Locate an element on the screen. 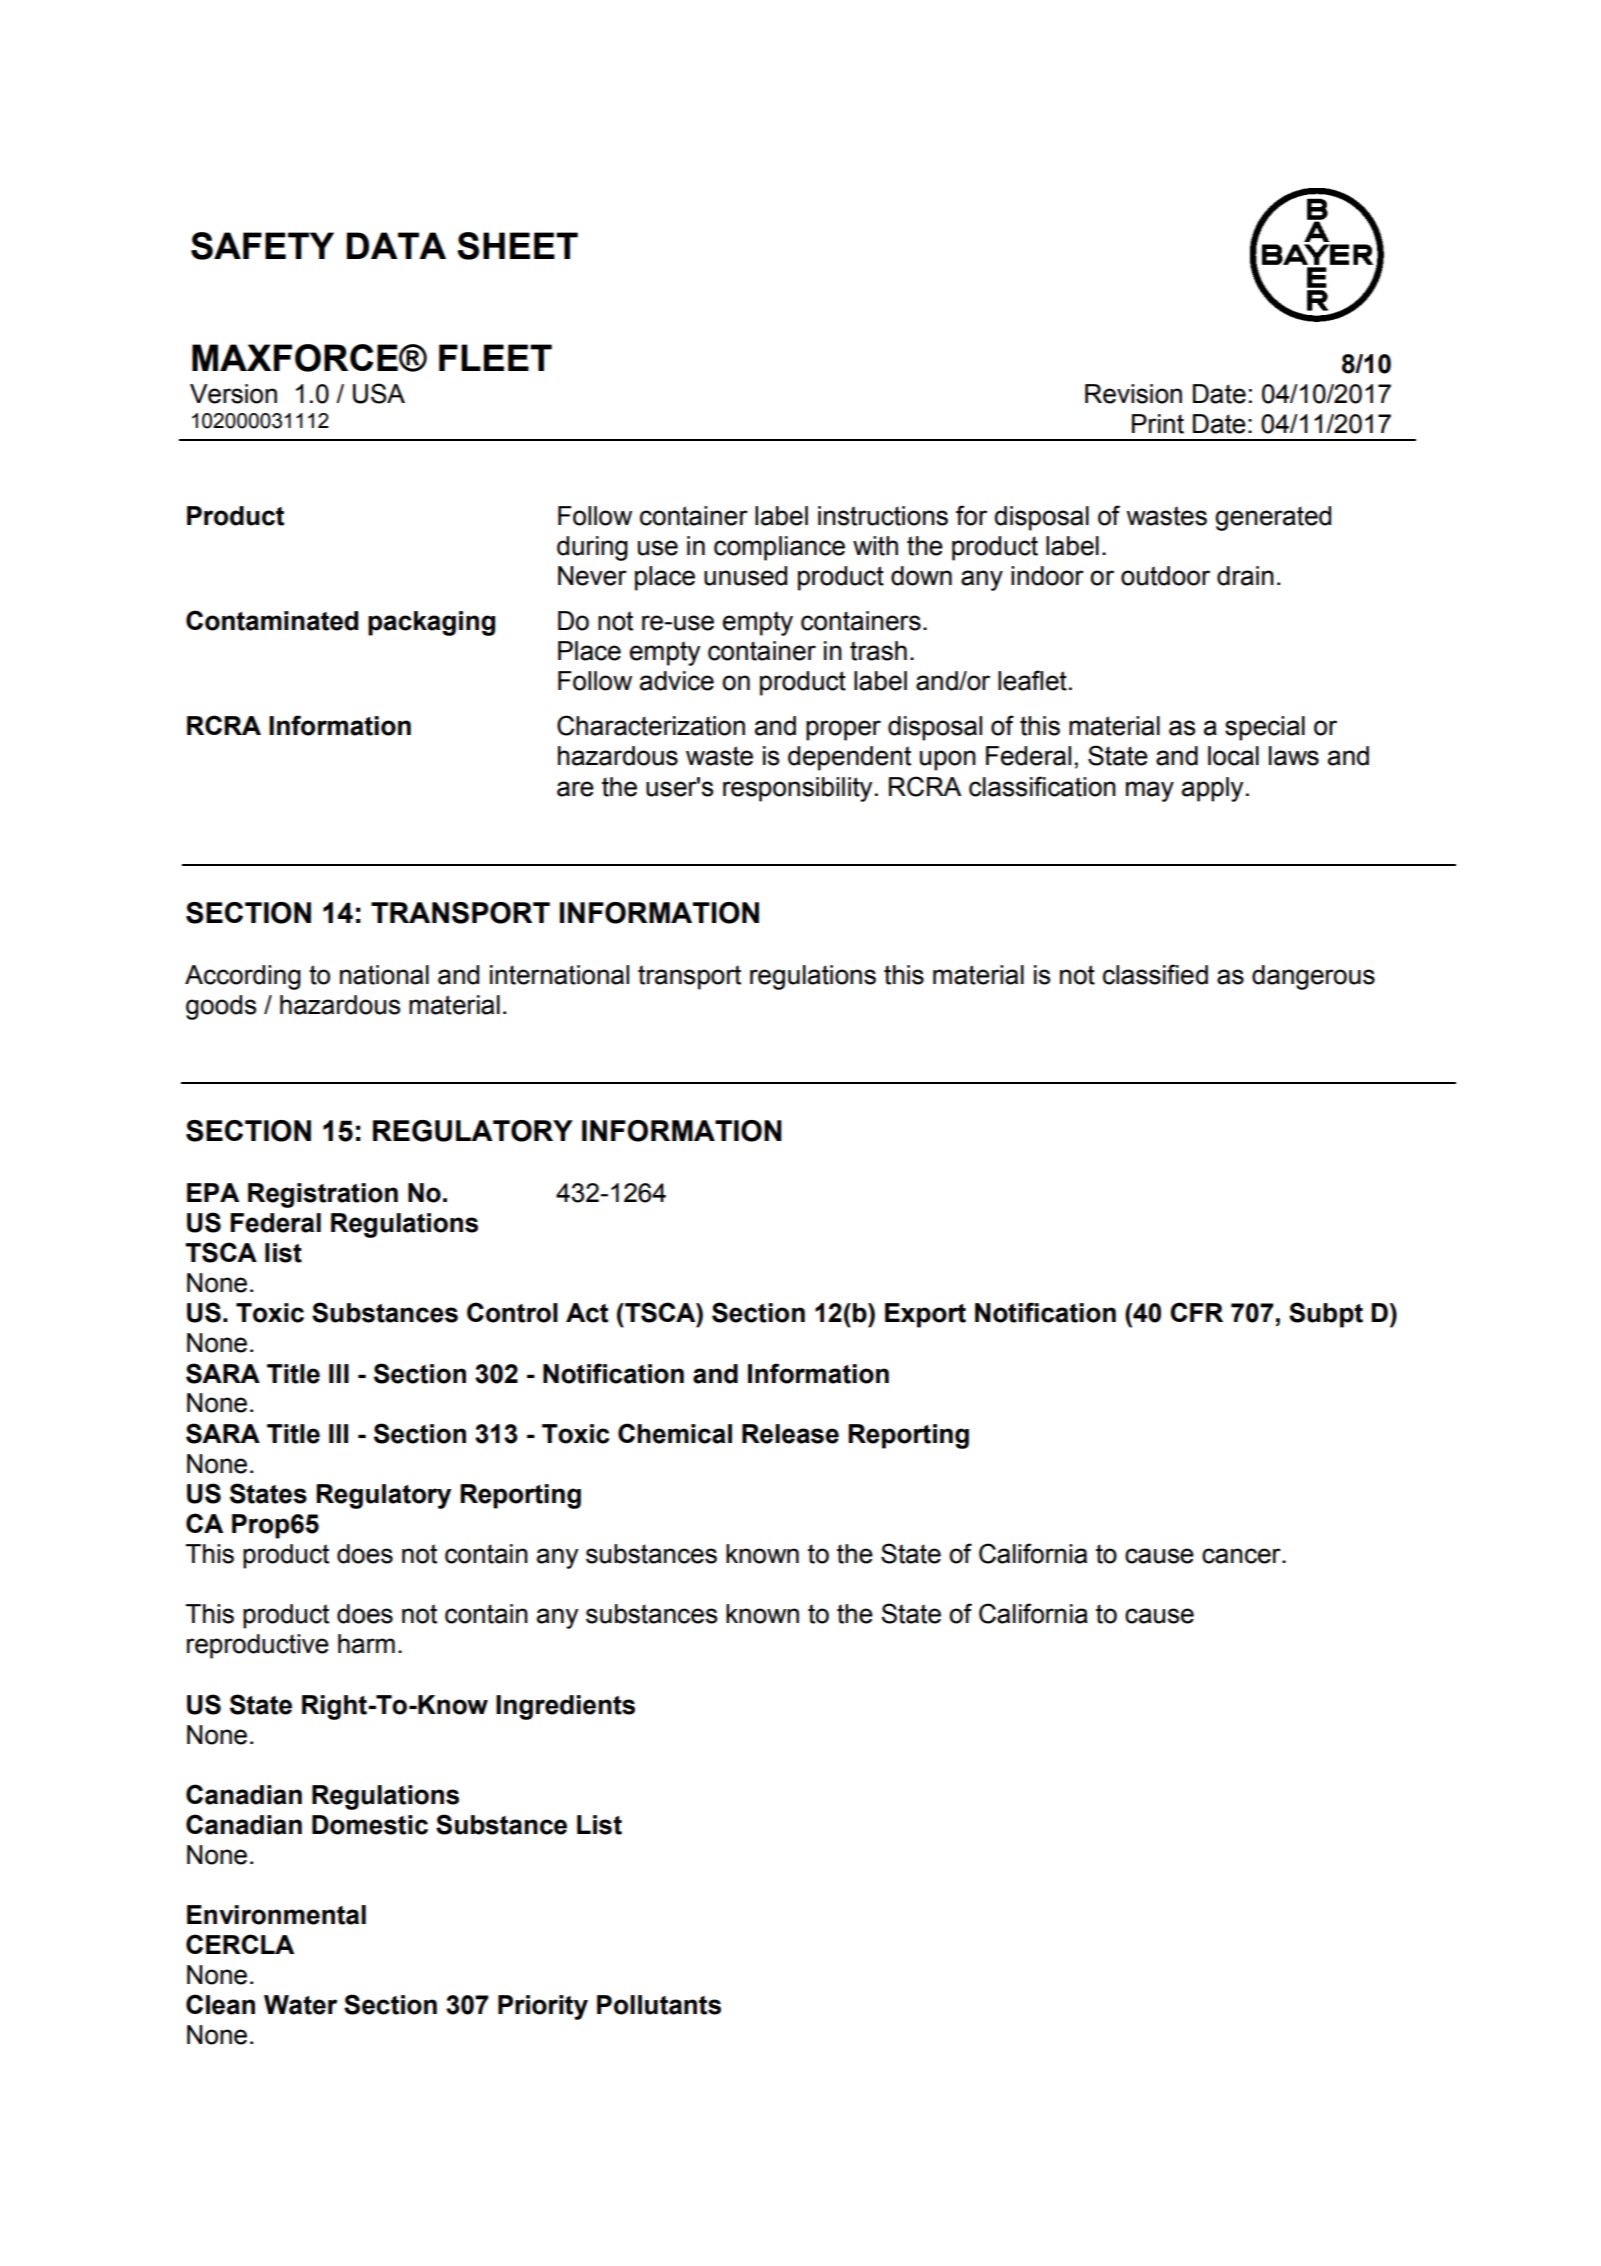  SHEET is located at coordinates (517, 246).
